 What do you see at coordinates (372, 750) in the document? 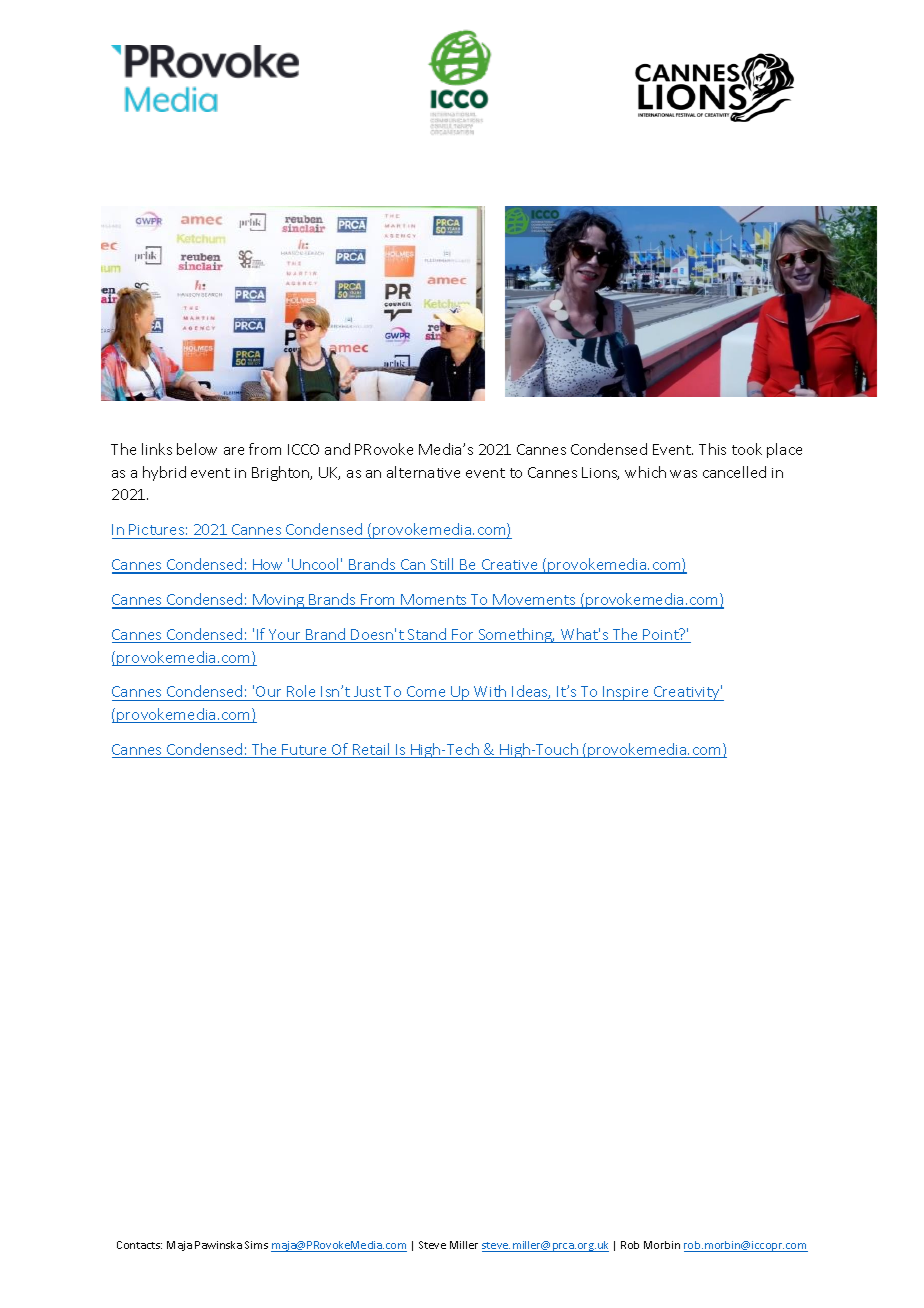
I see `Retail` at bounding box center [372, 750].
